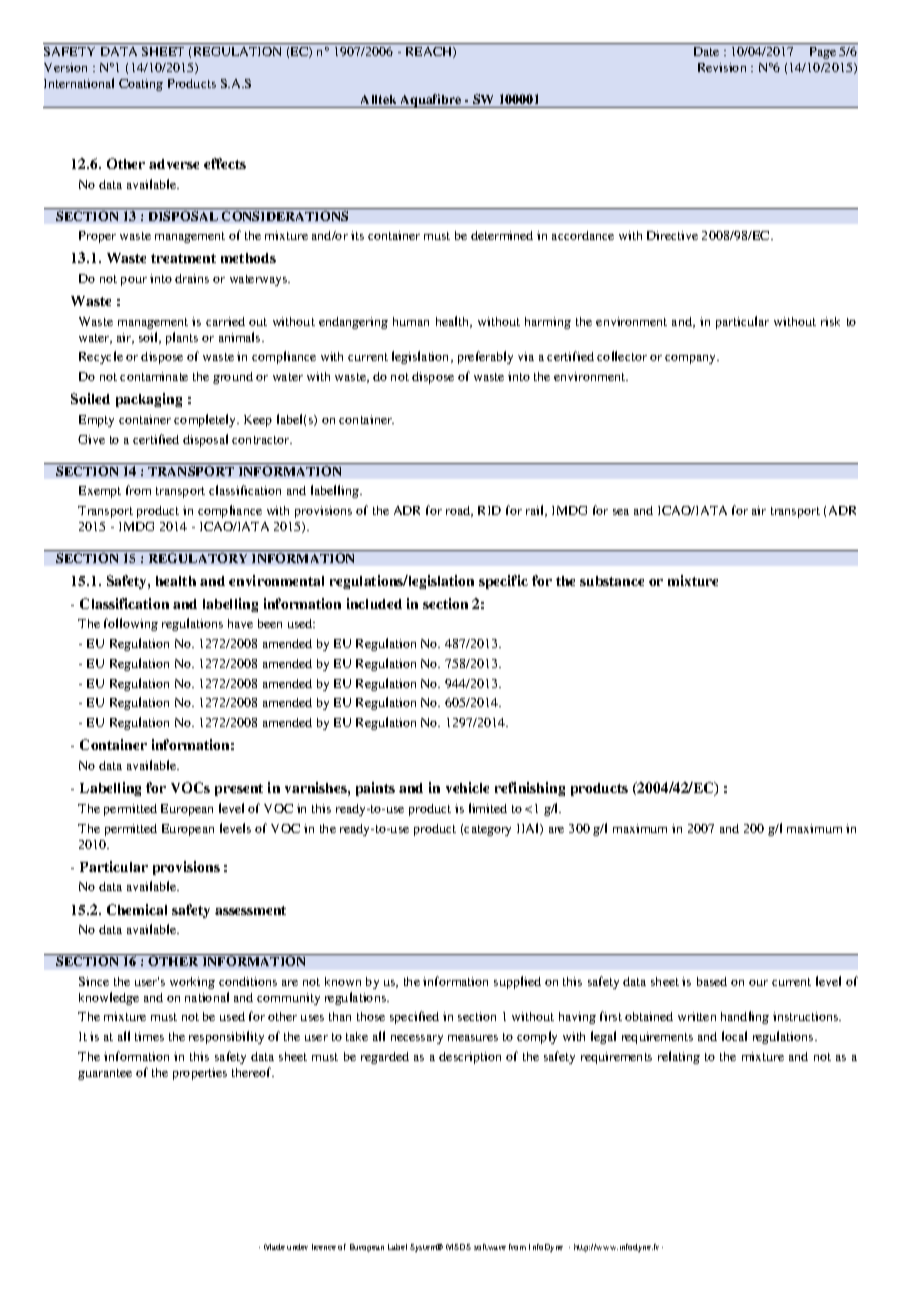 This screenshot has width=924, height=1308. Describe the element at coordinates (722, 67) in the screenshot. I see `Revision` at that location.
